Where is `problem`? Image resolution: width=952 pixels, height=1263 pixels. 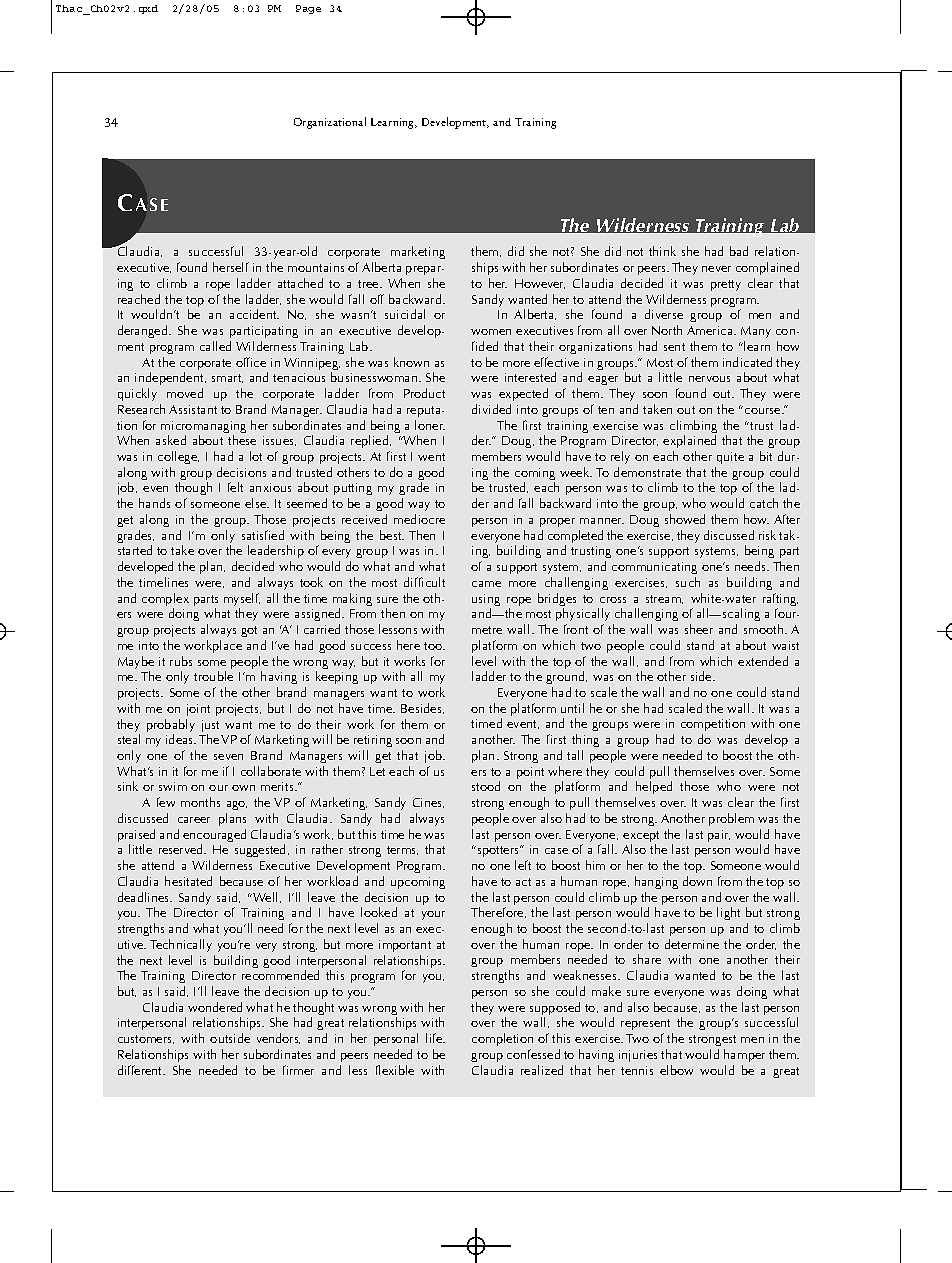
problem is located at coordinates (731, 819).
